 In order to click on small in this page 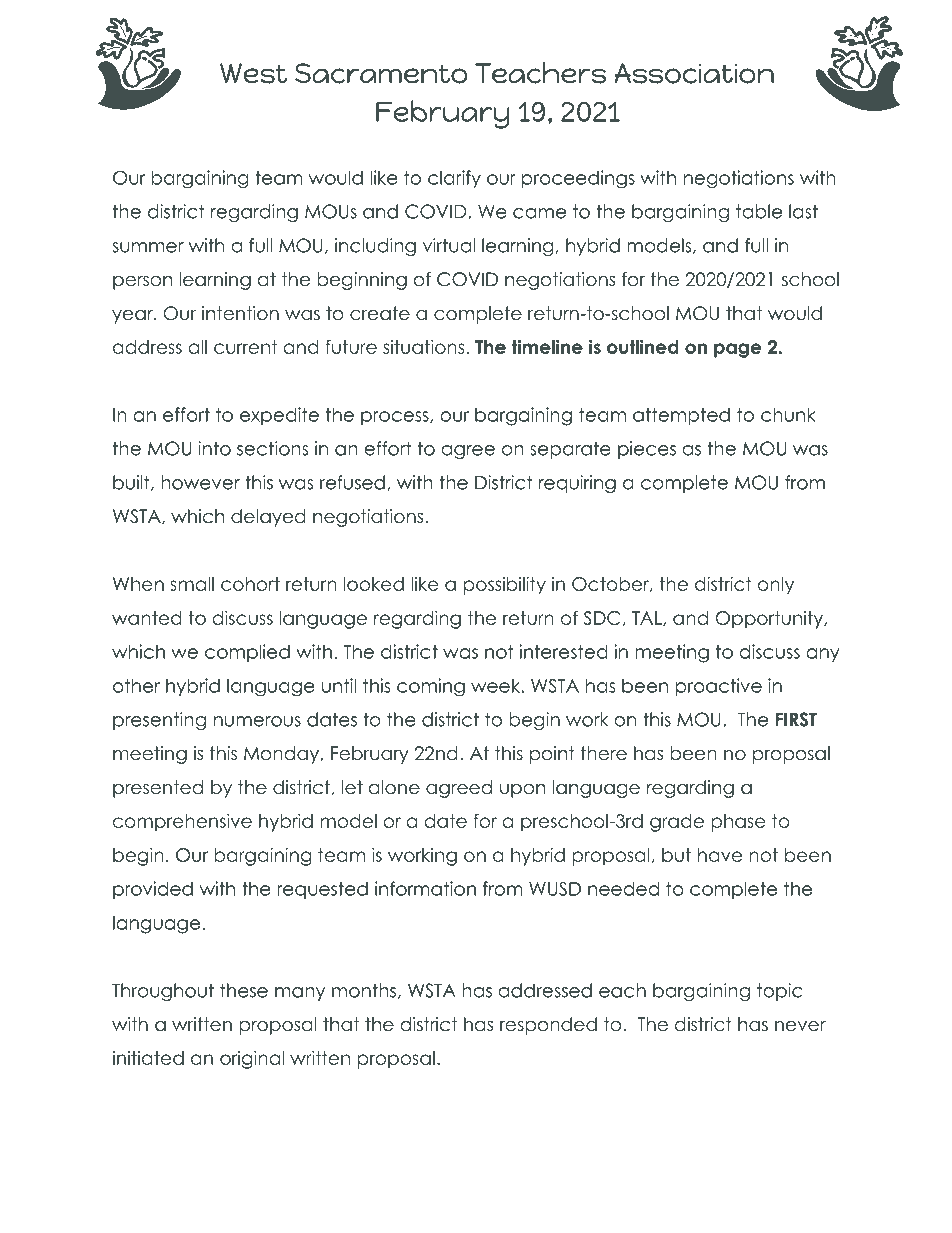, I will do `click(192, 584)`.
